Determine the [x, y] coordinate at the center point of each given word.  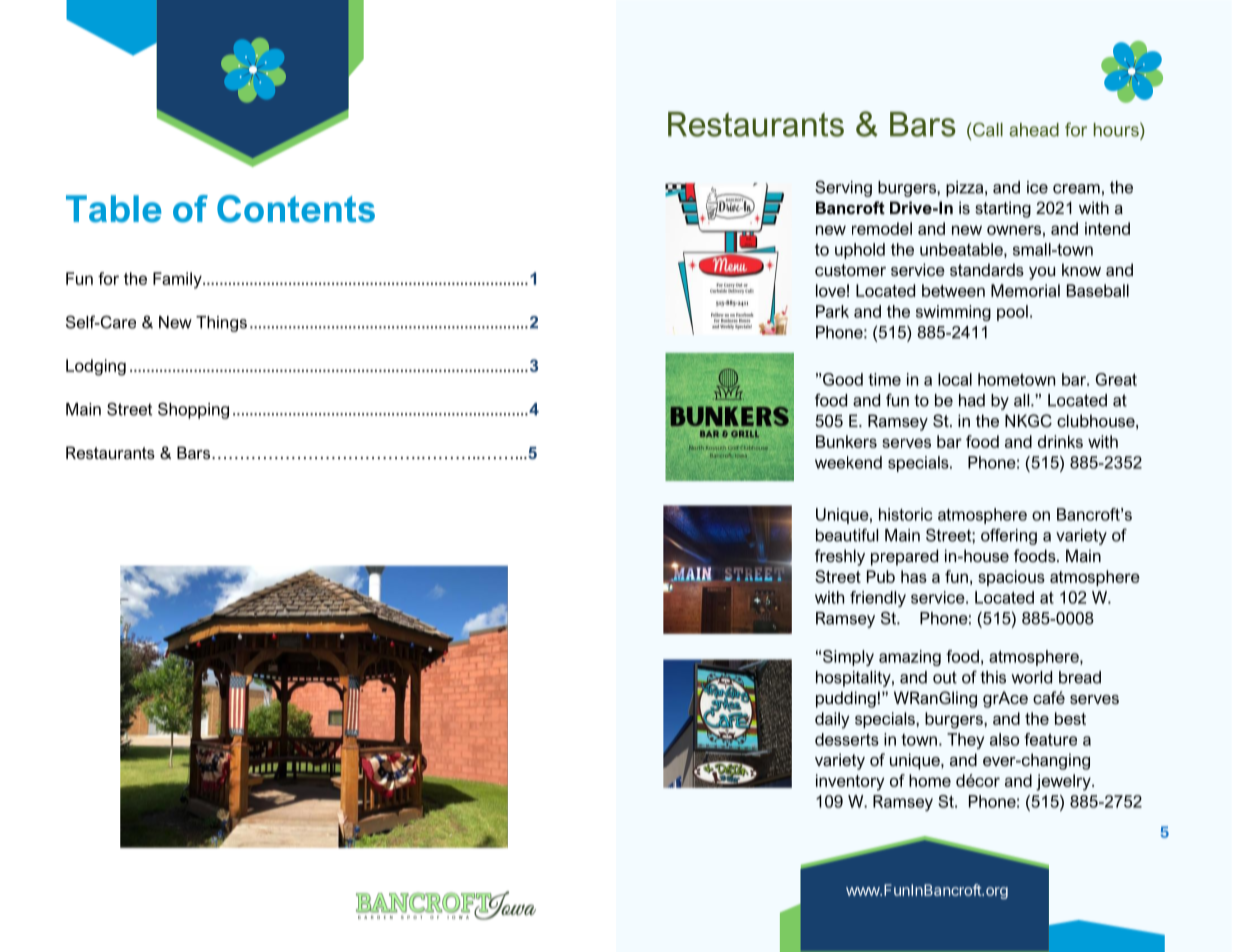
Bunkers [846, 441]
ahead [1034, 130]
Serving [843, 188]
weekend [848, 462]
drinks [1060, 441]
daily [832, 720]
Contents [296, 209]
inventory [850, 782]
